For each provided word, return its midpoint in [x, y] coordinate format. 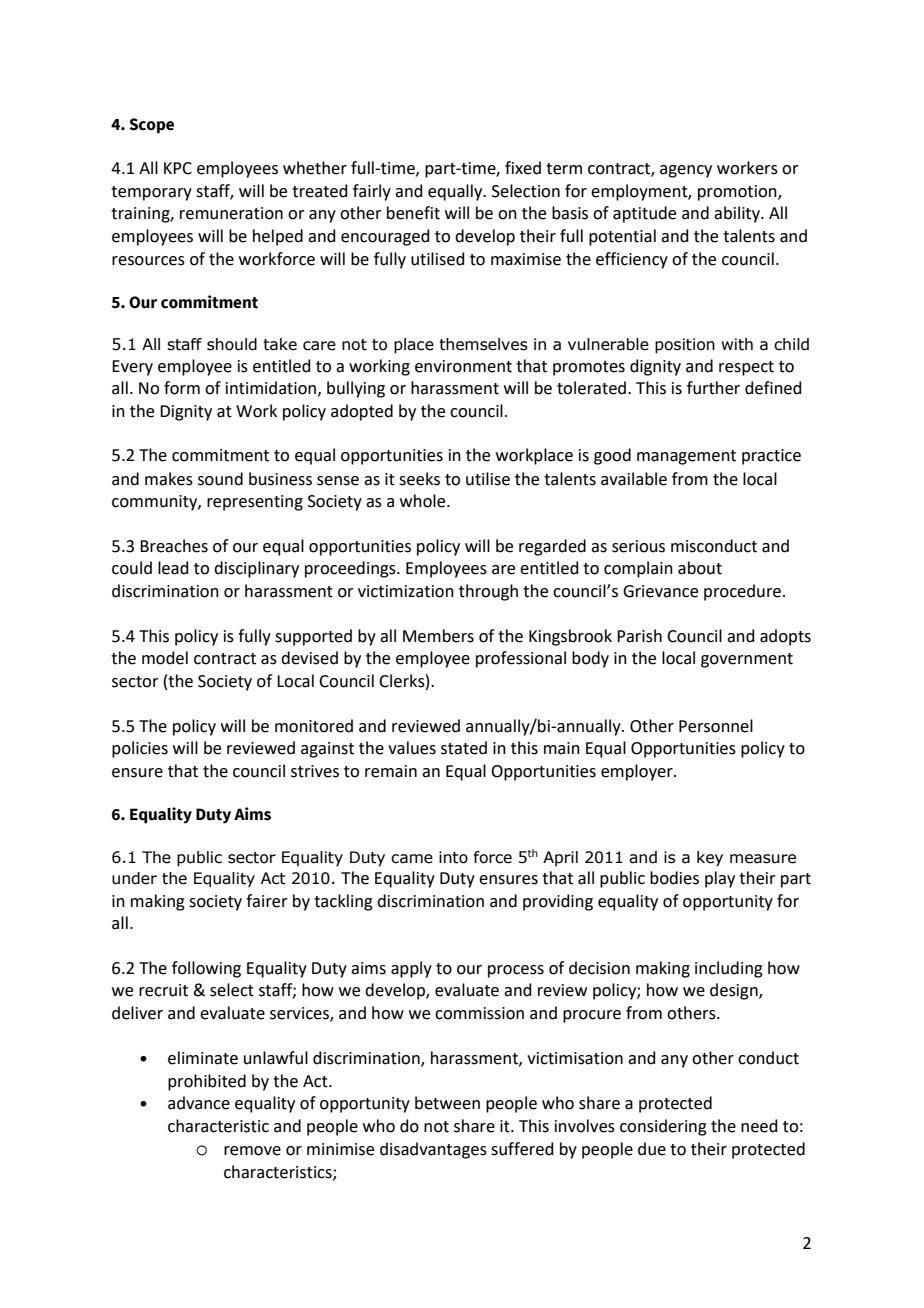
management [686, 457]
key [710, 859]
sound [220, 479]
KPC [178, 168]
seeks [419, 479]
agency [686, 171]
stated [464, 748]
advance [199, 1103]
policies [140, 749]
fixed [523, 168]
